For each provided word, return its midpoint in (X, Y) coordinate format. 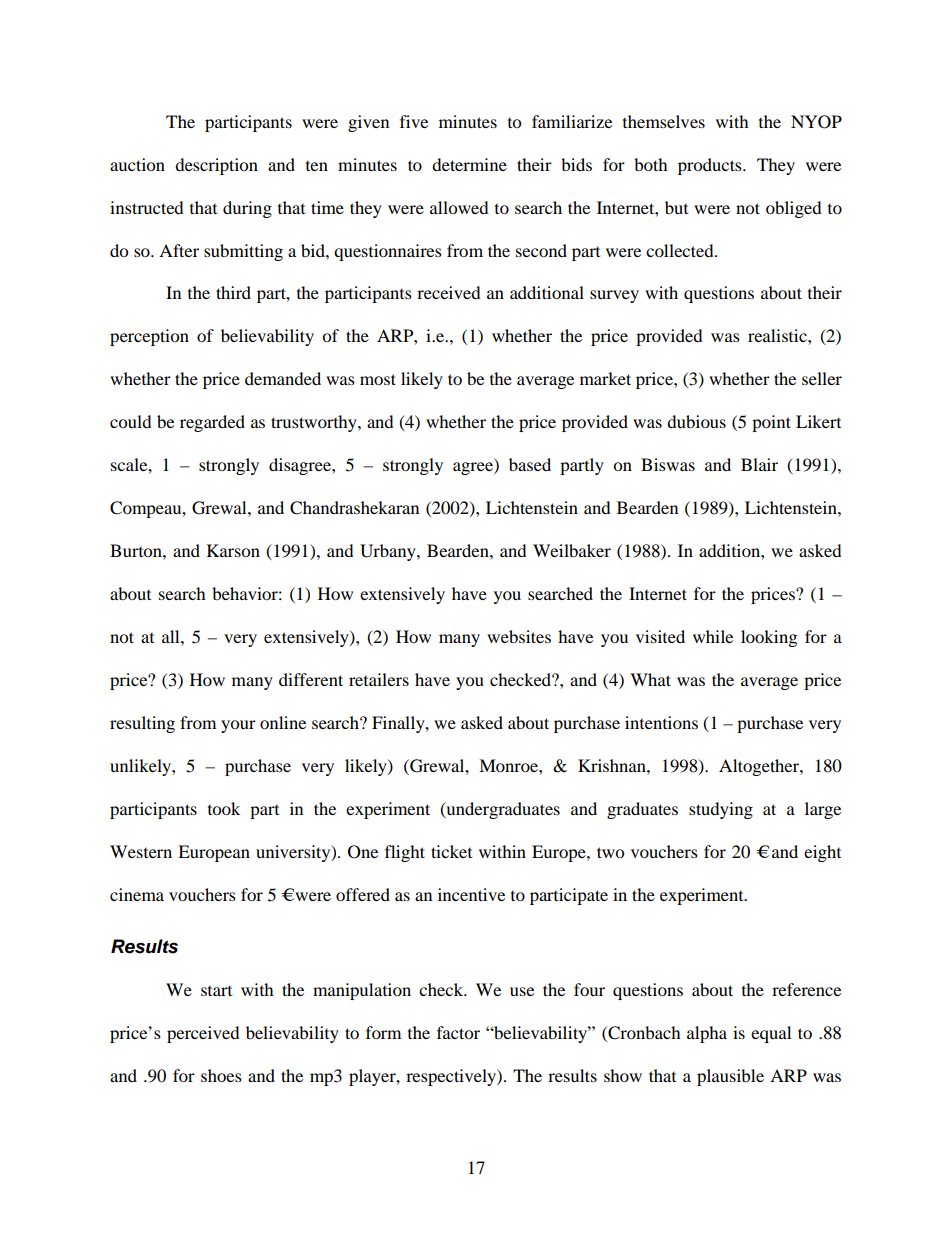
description (216, 166)
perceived (203, 1034)
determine (469, 164)
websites (519, 636)
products (711, 166)
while (713, 636)
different (311, 679)
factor (458, 1032)
